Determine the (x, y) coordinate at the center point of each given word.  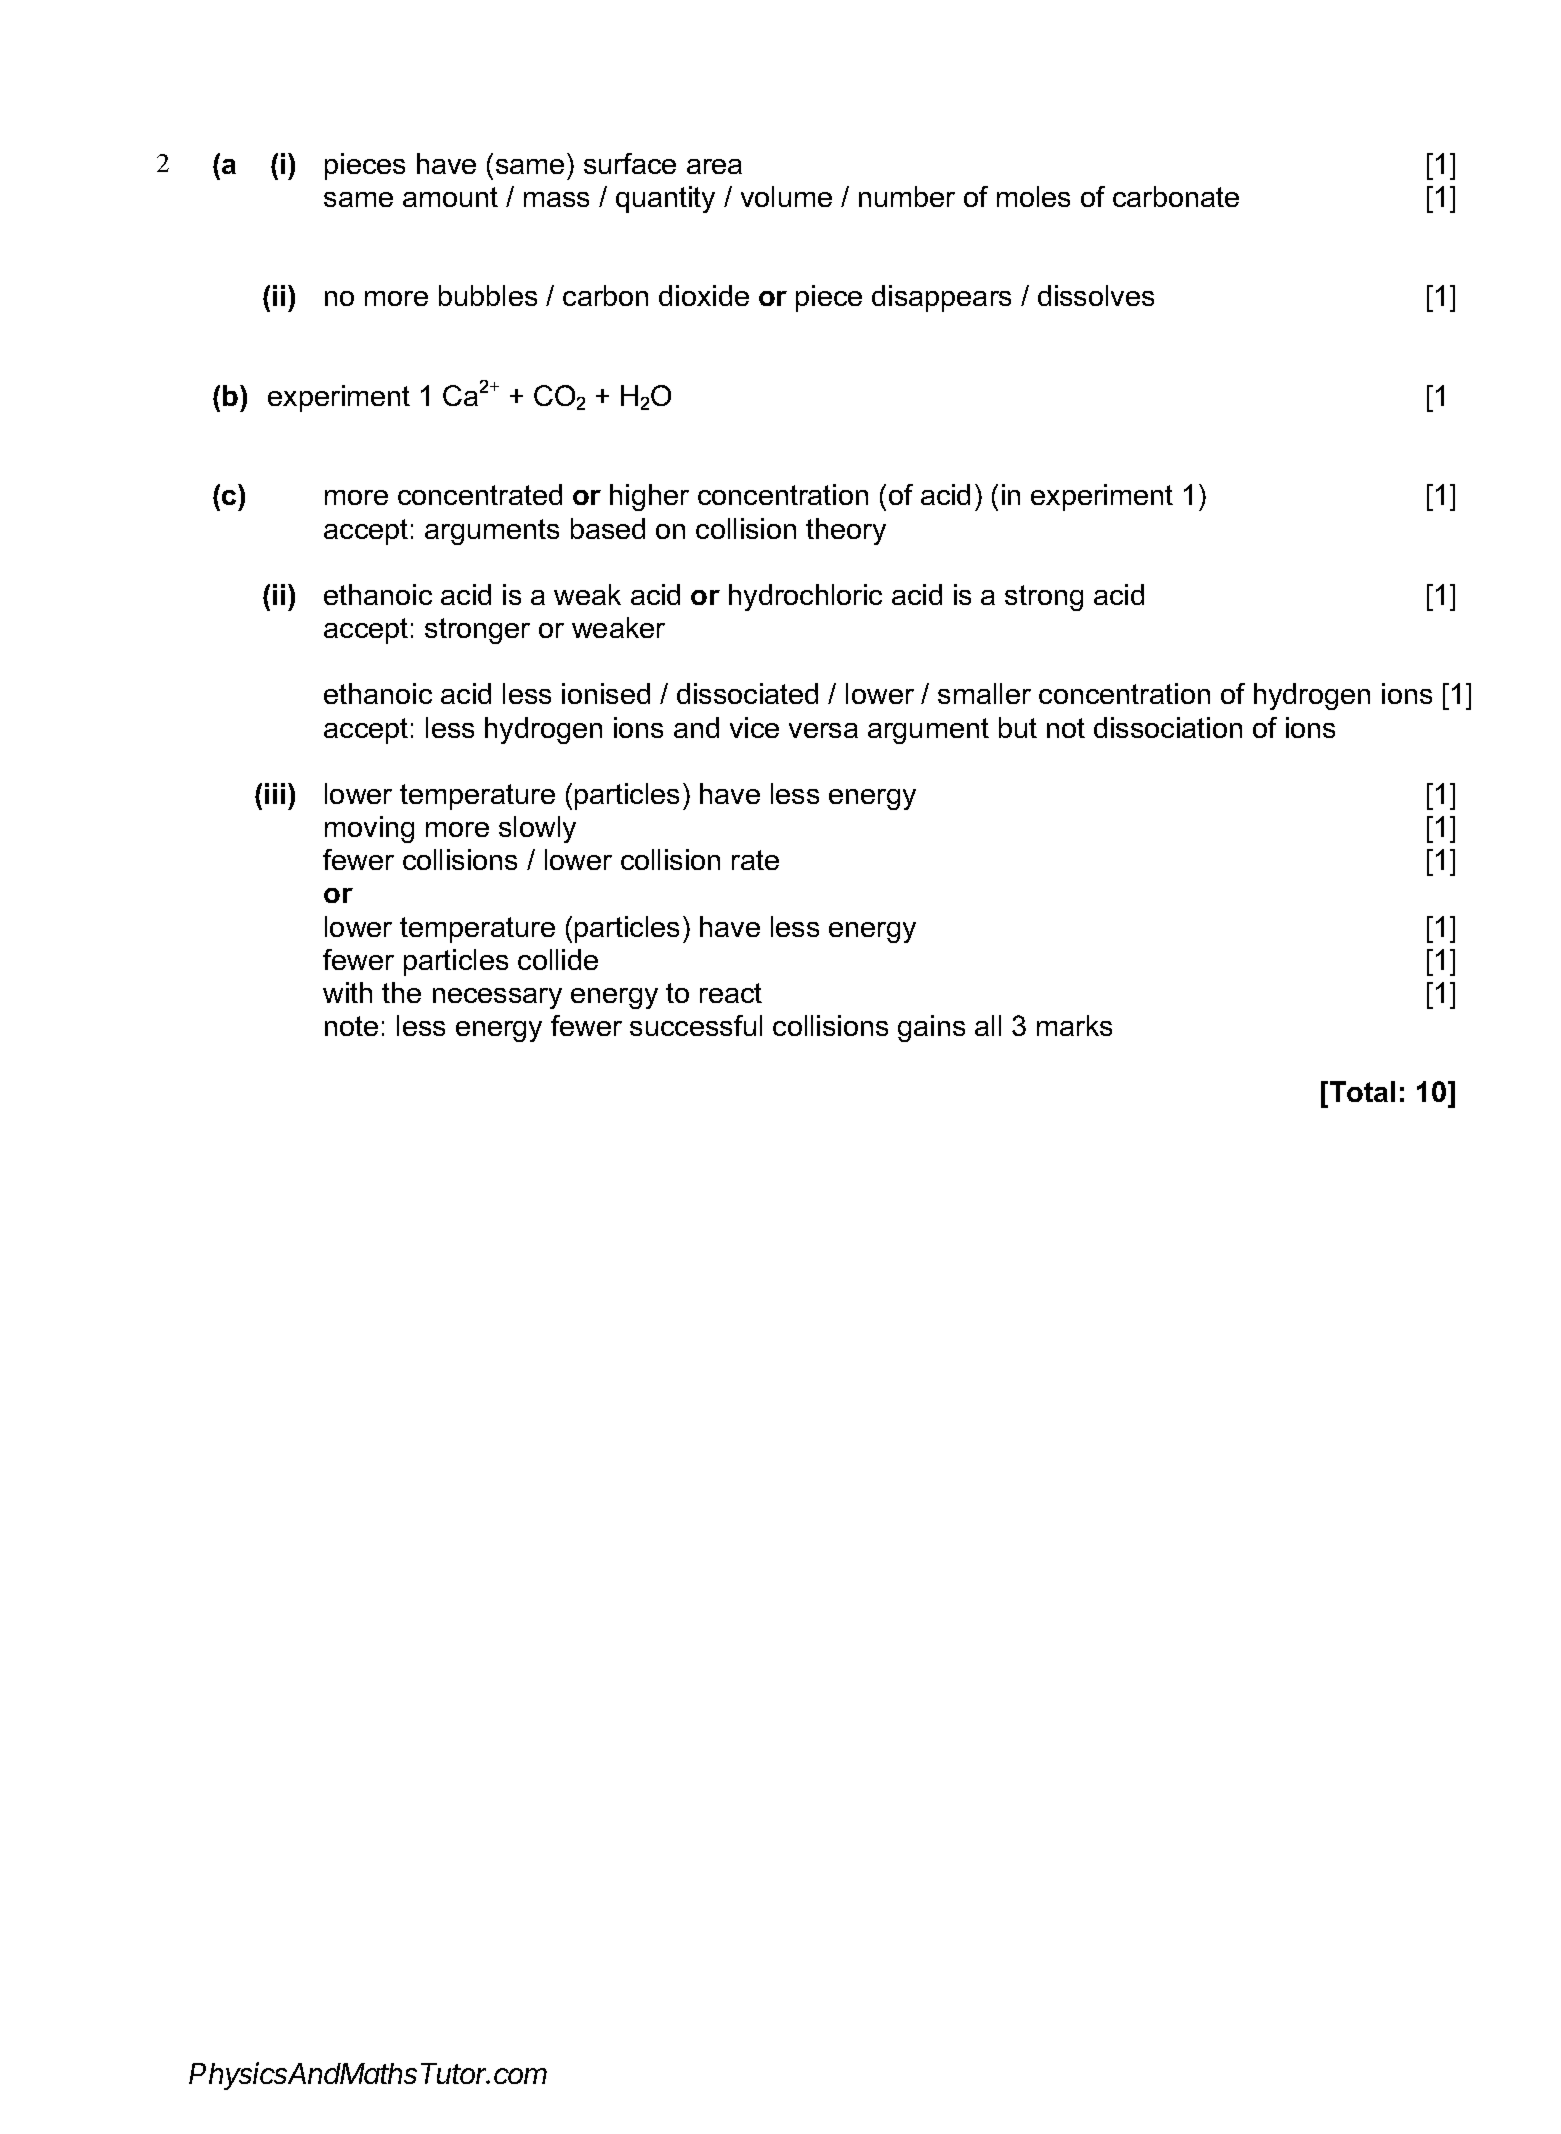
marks (1074, 1025)
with (347, 992)
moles (1033, 196)
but (1018, 727)
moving (369, 829)
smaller (984, 693)
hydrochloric (805, 597)
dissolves (1096, 295)
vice (754, 727)
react (731, 993)
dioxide (704, 295)
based (608, 528)
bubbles (488, 295)
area (714, 166)
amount (450, 197)
